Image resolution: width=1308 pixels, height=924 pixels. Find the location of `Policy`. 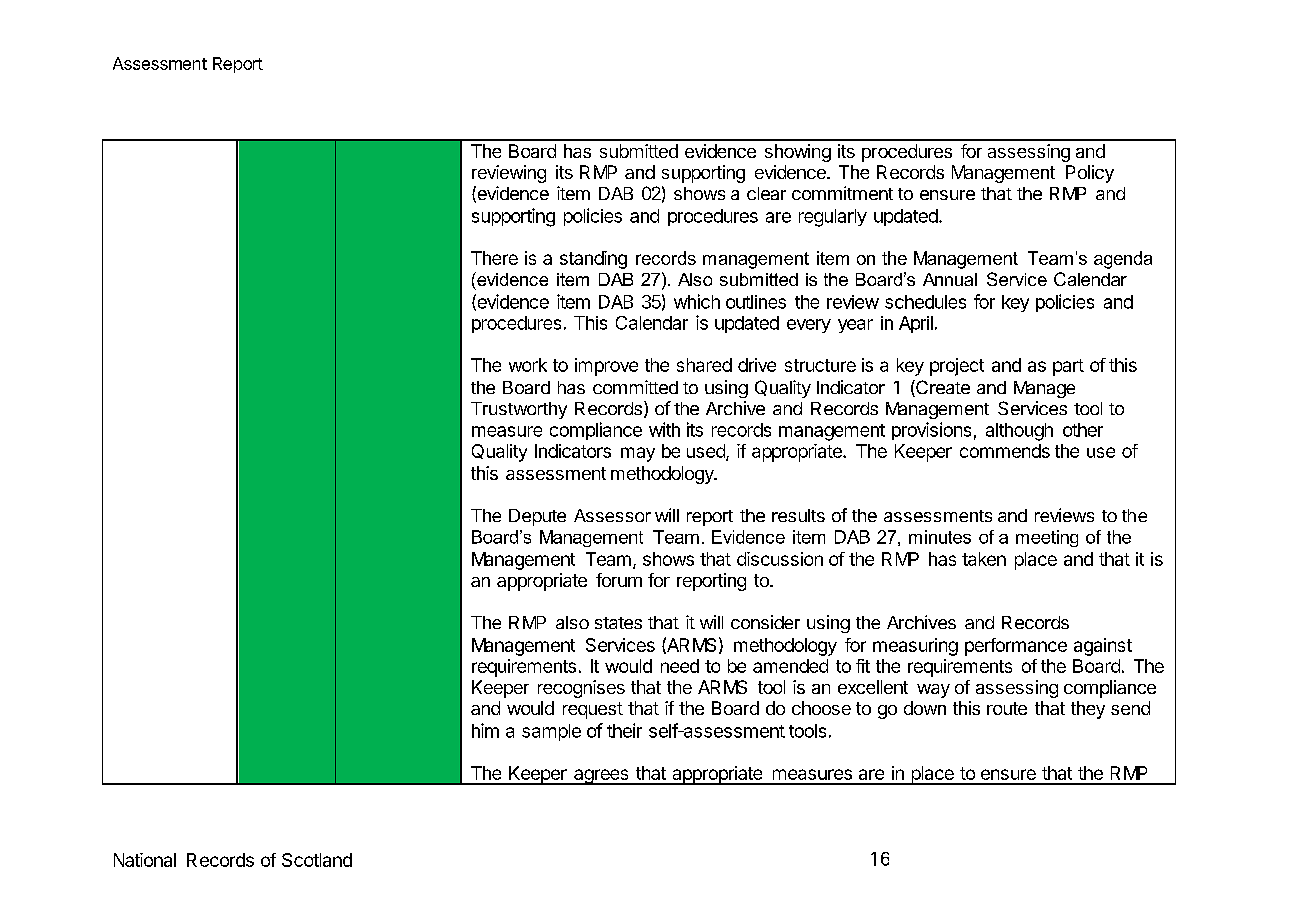

Policy is located at coordinates (1090, 174).
